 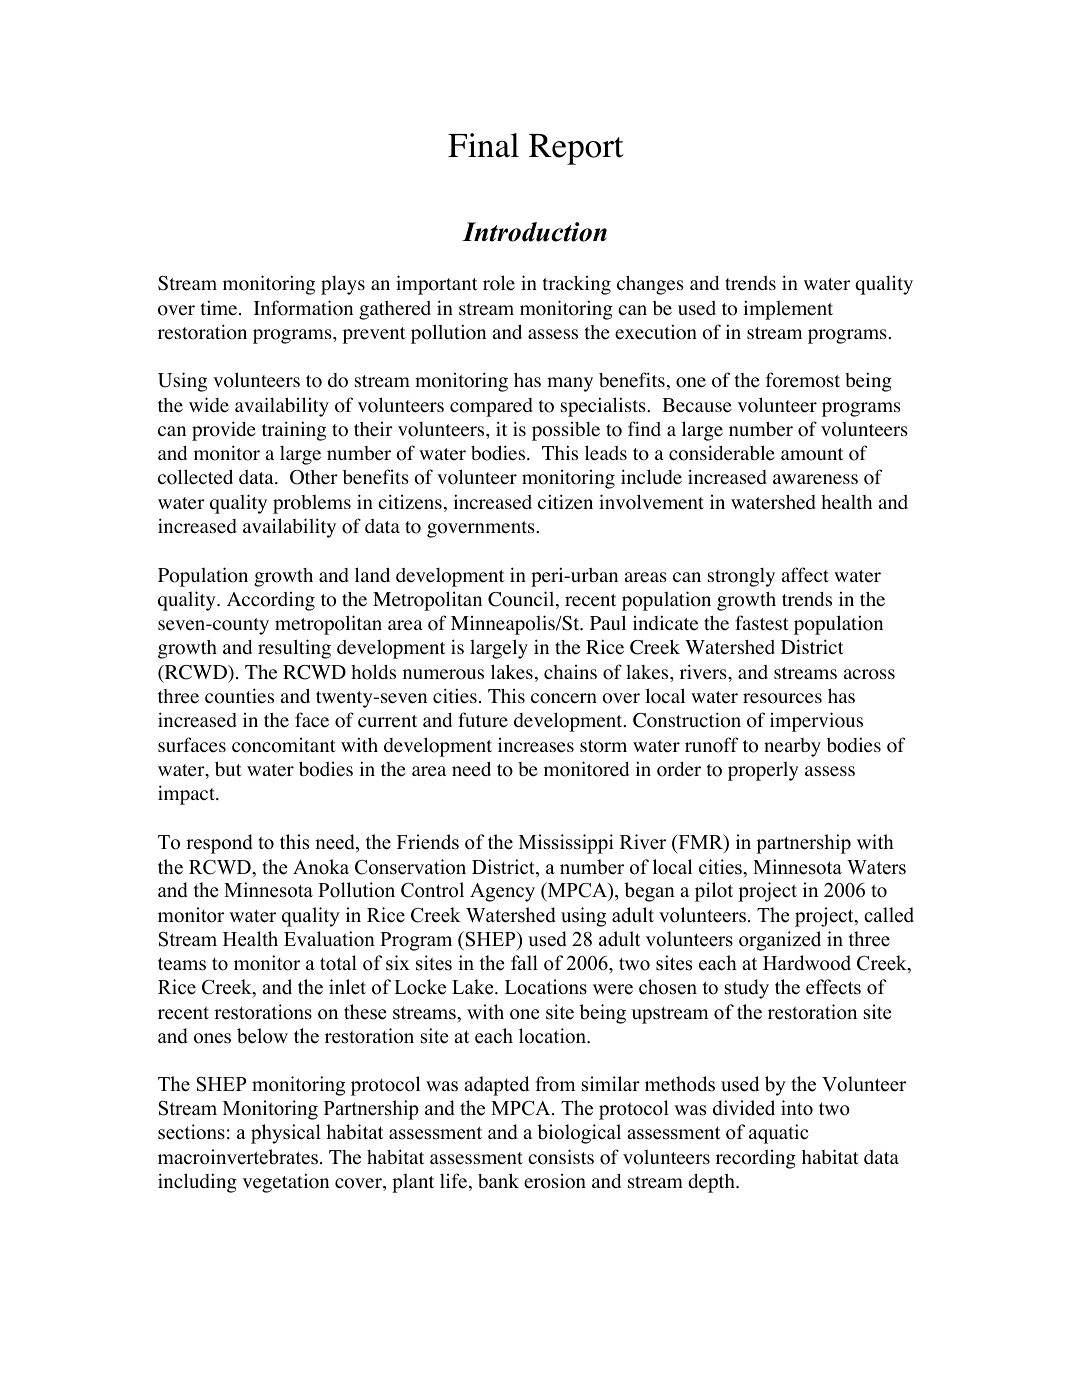 I want to click on consists, so click(x=561, y=1157).
